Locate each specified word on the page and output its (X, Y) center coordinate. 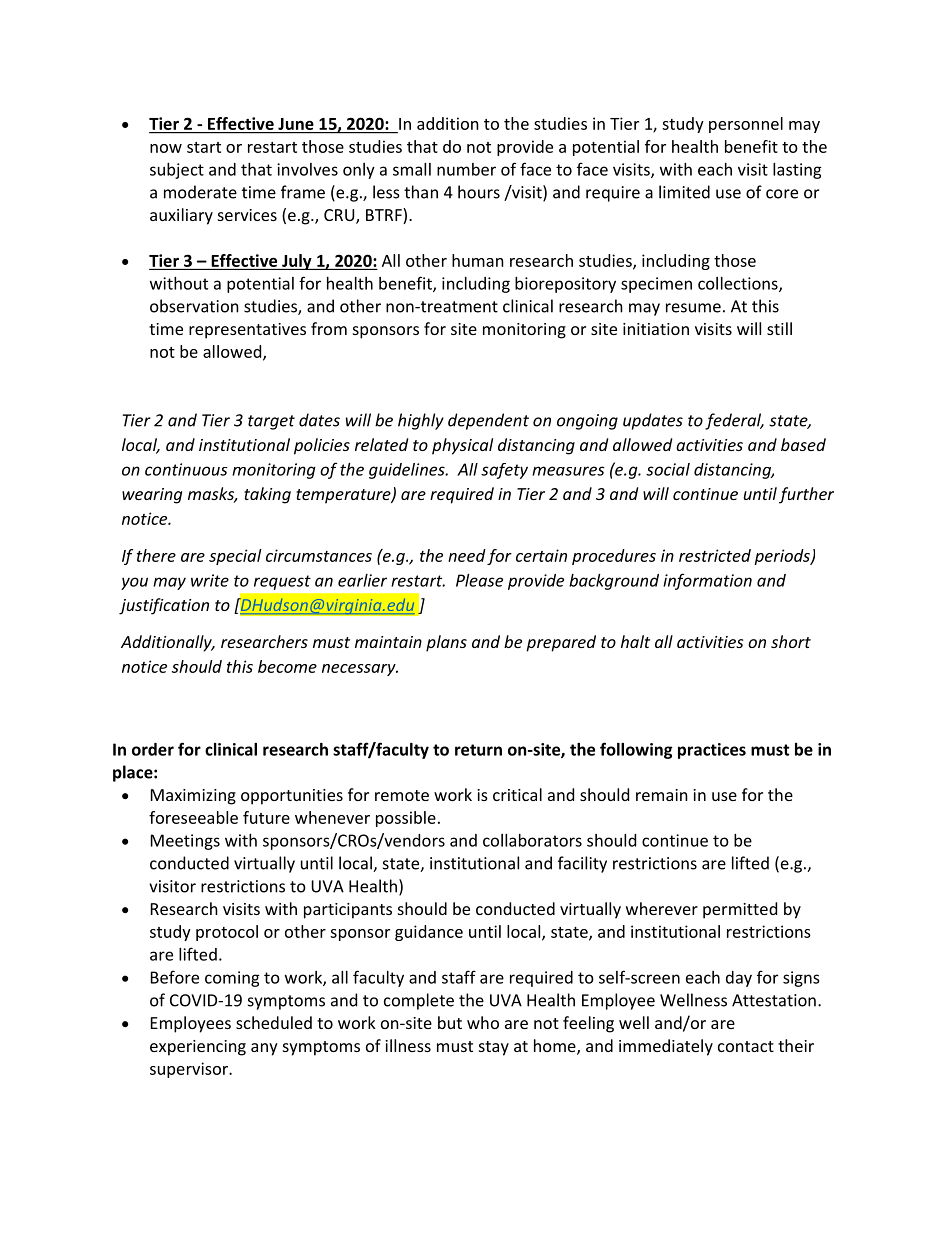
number (466, 169)
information (707, 581)
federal (734, 421)
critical (517, 794)
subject (177, 171)
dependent (488, 421)
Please (479, 580)
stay (494, 1048)
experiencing (198, 1048)
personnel (746, 125)
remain (662, 795)
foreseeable (193, 817)
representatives (247, 331)
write (210, 580)
